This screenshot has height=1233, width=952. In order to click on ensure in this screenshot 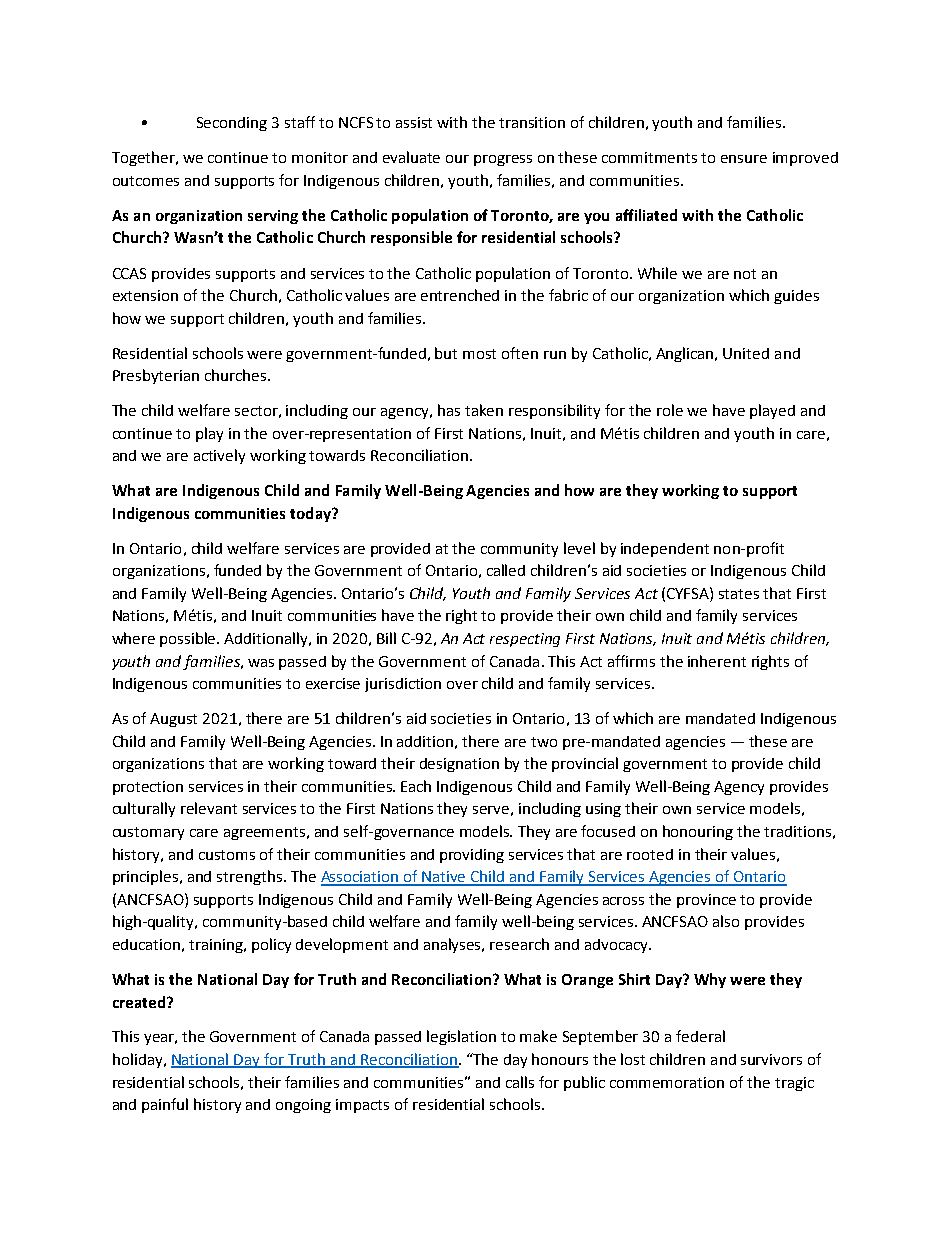, I will do `click(744, 159)`.
